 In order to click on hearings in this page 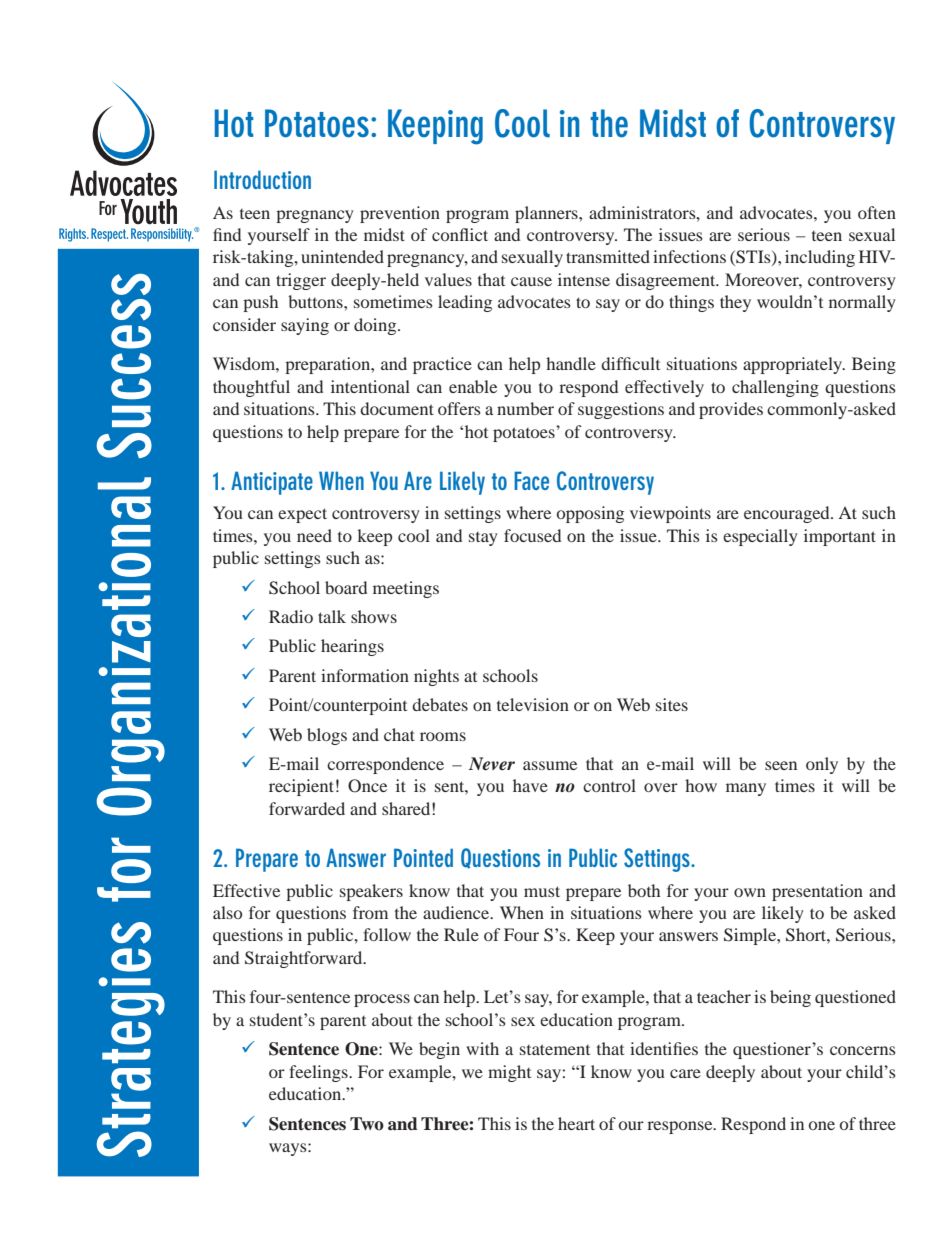, I will do `click(352, 647)`.
